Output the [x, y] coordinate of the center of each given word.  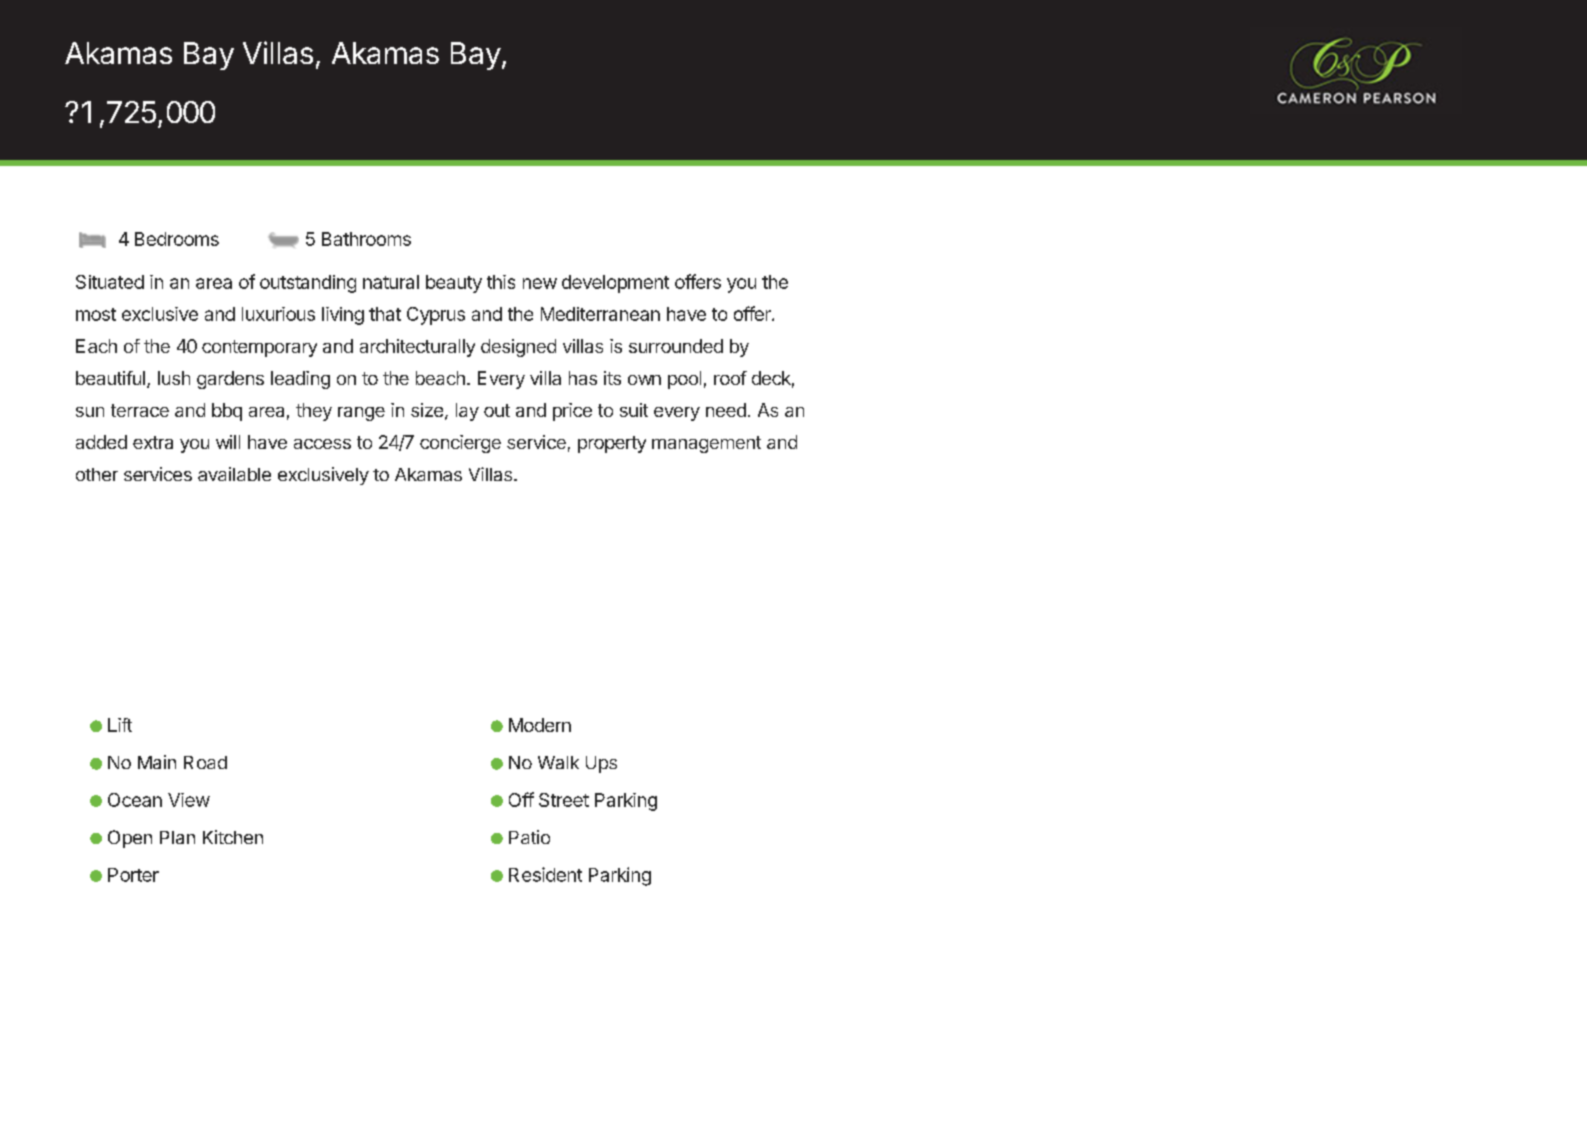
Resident [545, 874]
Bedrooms [177, 239]
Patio [529, 837]
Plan [177, 837]
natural [391, 282]
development [615, 284]
